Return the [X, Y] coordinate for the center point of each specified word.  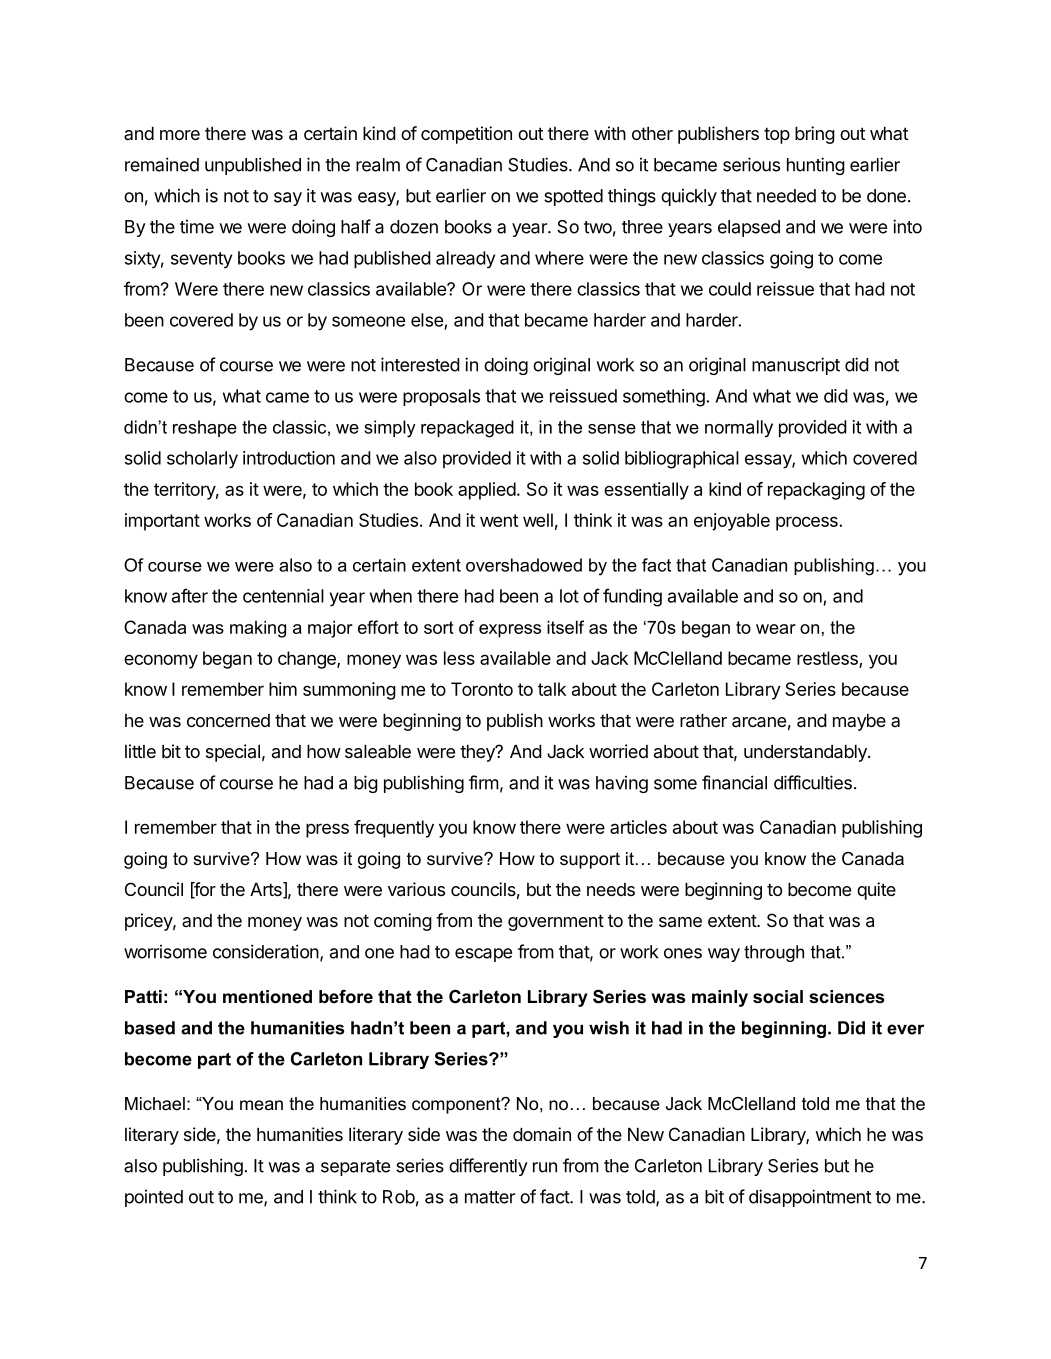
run [545, 1167]
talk [552, 689]
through [774, 953]
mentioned [267, 997]
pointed [154, 1198]
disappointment [810, 1198]
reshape [205, 428]
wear [776, 629]
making [258, 629]
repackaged [467, 429]
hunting [816, 166]
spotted [573, 197]
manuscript [796, 366]
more [180, 135]
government [556, 922]
